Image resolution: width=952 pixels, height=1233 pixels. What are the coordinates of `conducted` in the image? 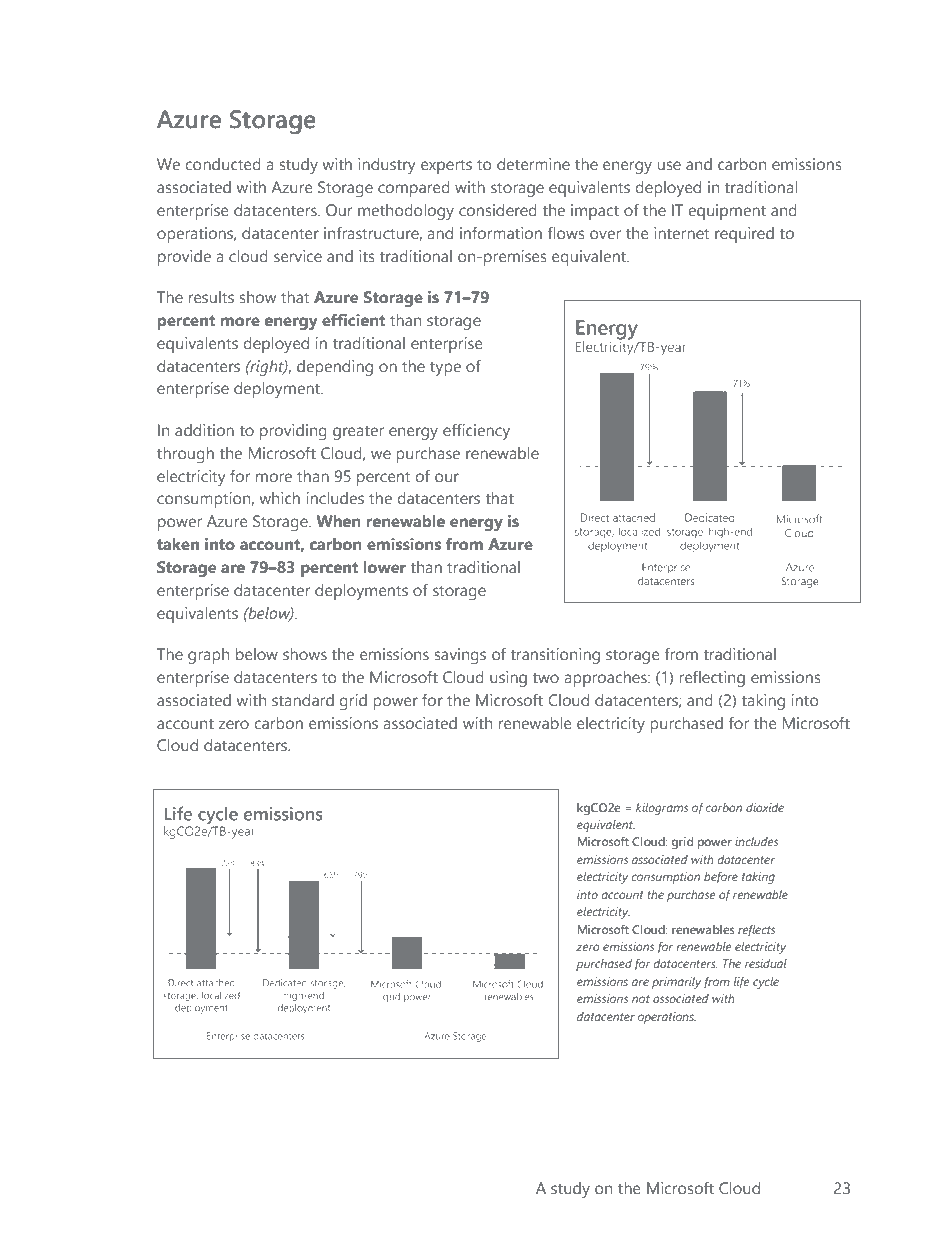 It's located at (223, 164).
